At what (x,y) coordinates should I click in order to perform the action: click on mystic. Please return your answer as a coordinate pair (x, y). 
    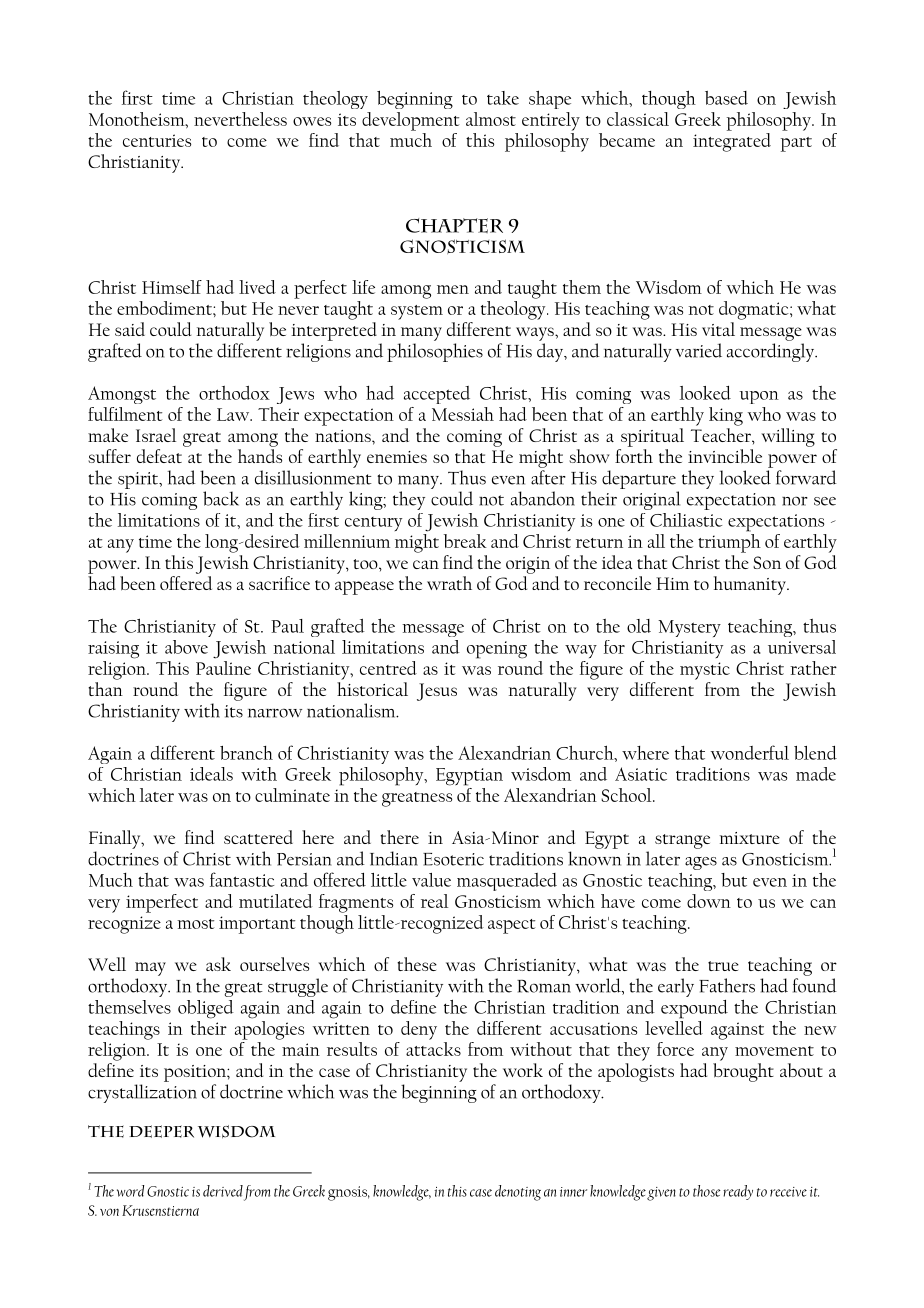
    Looking at the image, I should click on (705, 671).
